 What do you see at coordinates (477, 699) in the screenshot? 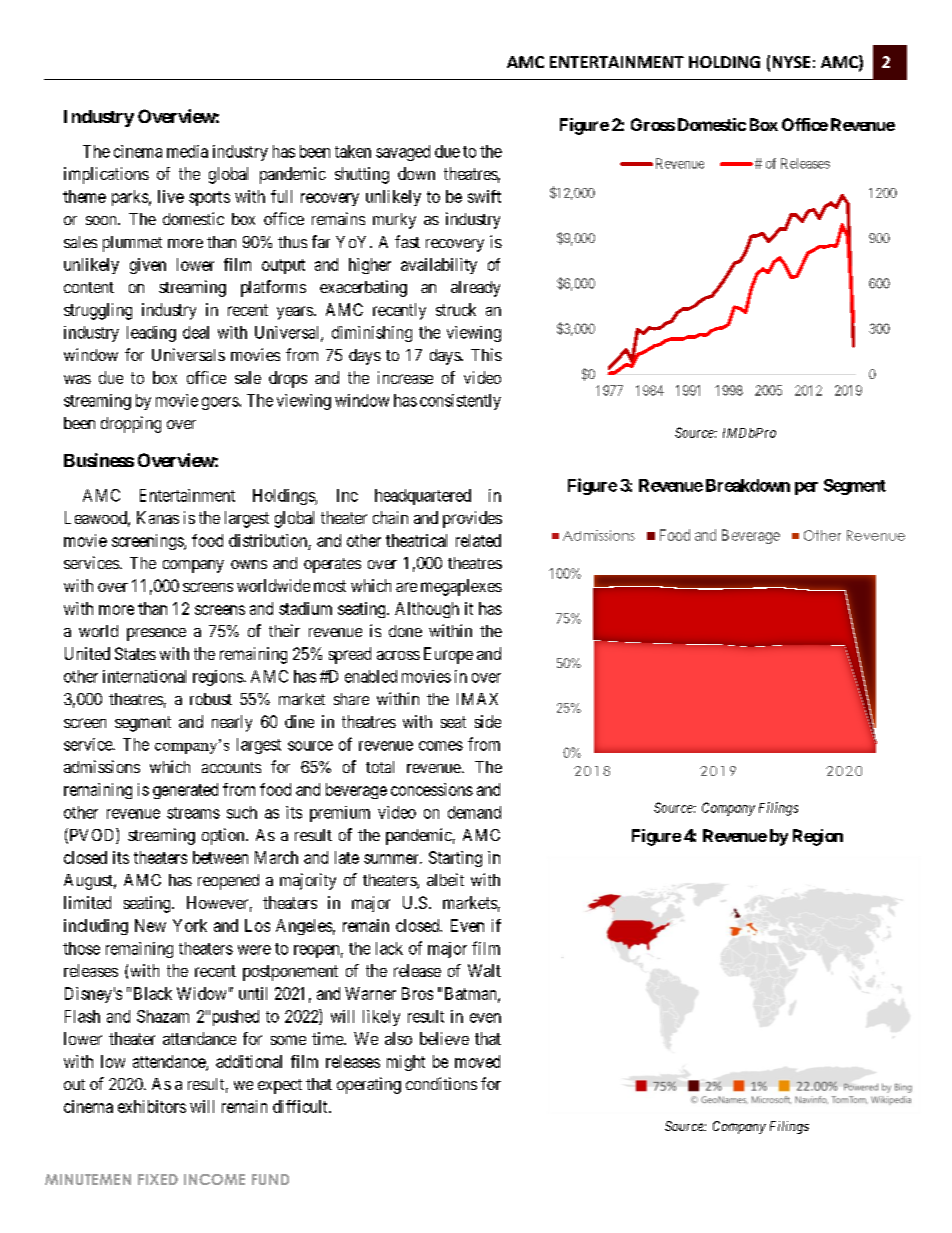
I see `IMAX` at bounding box center [477, 699].
